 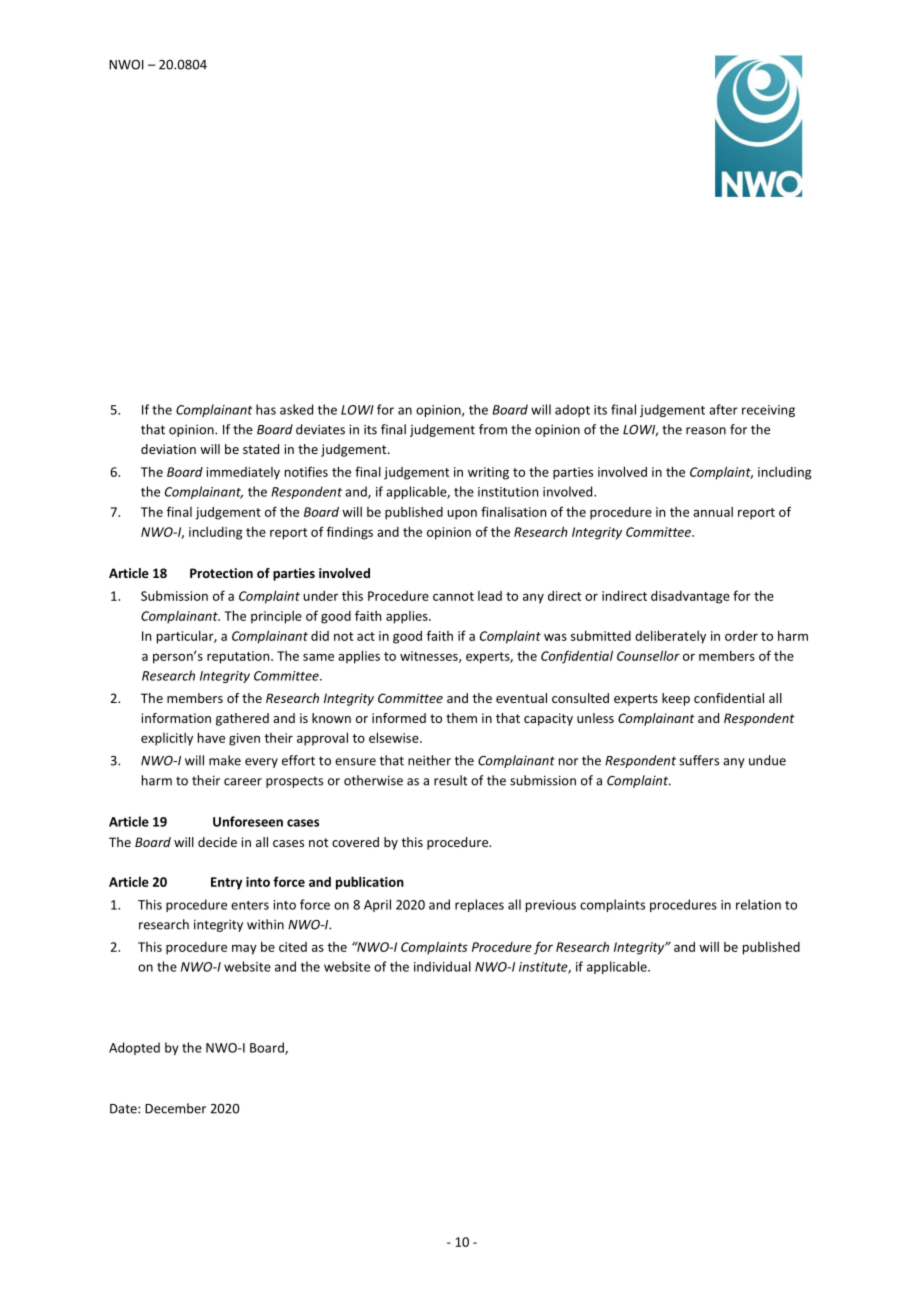 What do you see at coordinates (699, 760) in the screenshot?
I see `suffers` at bounding box center [699, 760].
